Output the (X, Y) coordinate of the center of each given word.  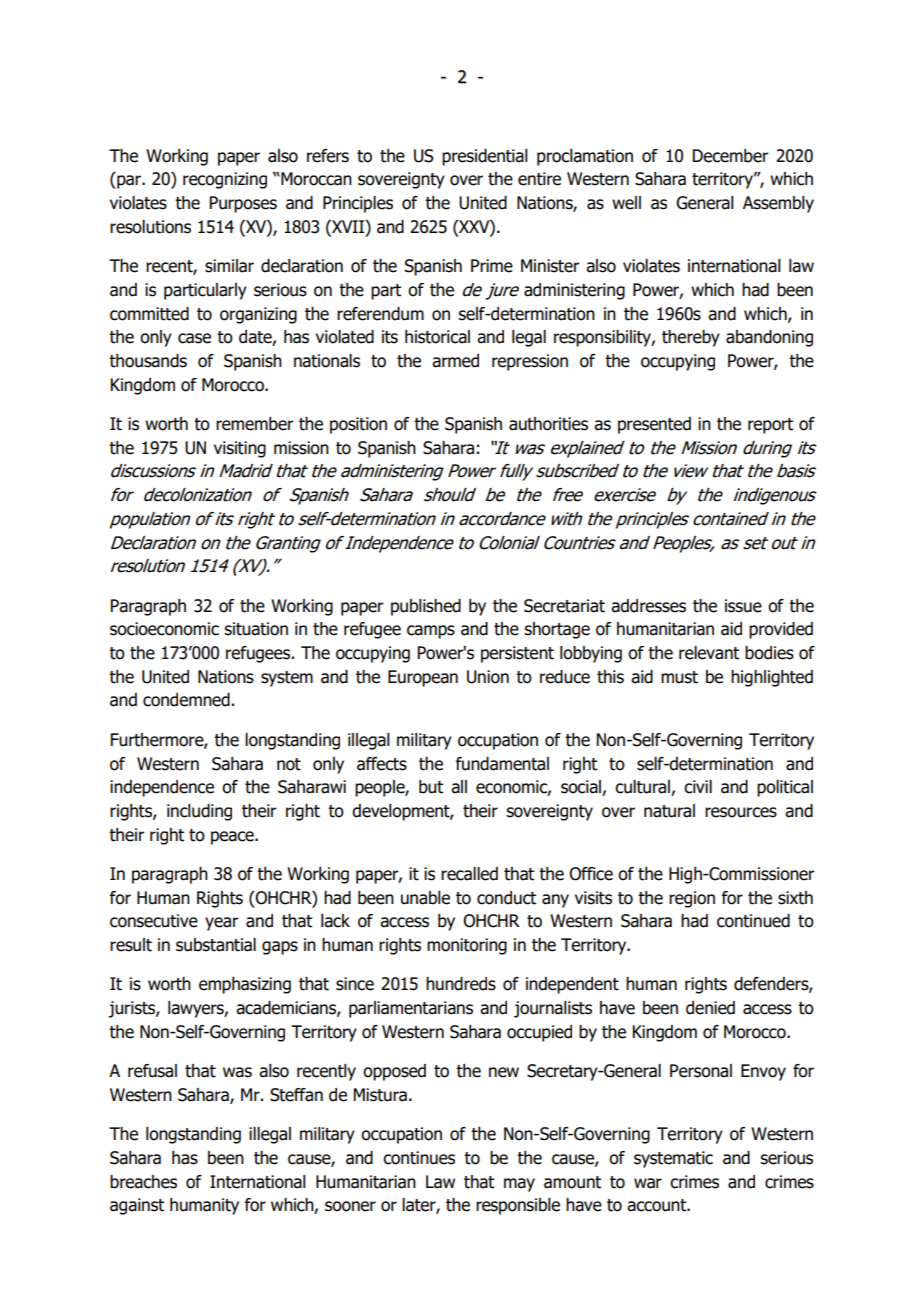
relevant (709, 653)
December (731, 156)
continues (419, 1158)
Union (488, 677)
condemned (186, 700)
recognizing (225, 180)
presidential (485, 157)
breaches (143, 1182)
